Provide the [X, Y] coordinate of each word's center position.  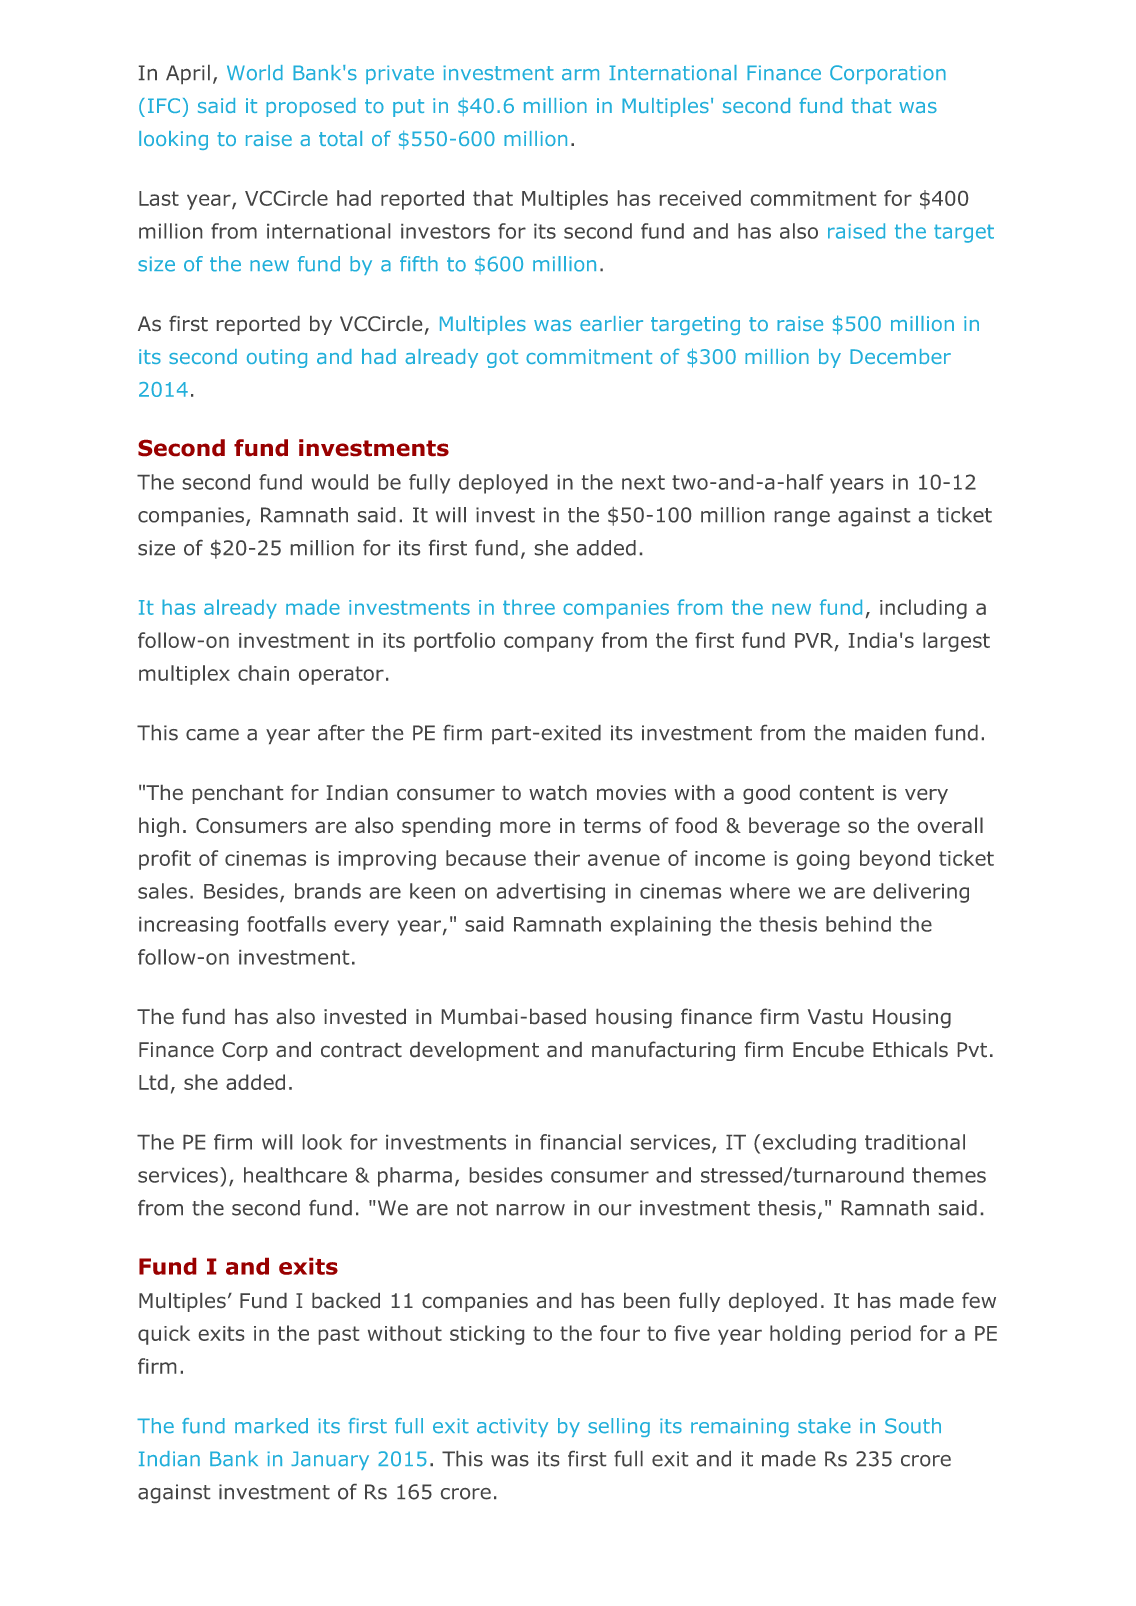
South [913, 1426]
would [340, 482]
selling [619, 1427]
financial [580, 1142]
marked [271, 1426]
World [255, 73]
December [900, 356]
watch [558, 792]
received [700, 198]
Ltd [153, 1082]
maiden [890, 733]
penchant [238, 794]
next [643, 482]
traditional [915, 1142]
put [408, 108]
